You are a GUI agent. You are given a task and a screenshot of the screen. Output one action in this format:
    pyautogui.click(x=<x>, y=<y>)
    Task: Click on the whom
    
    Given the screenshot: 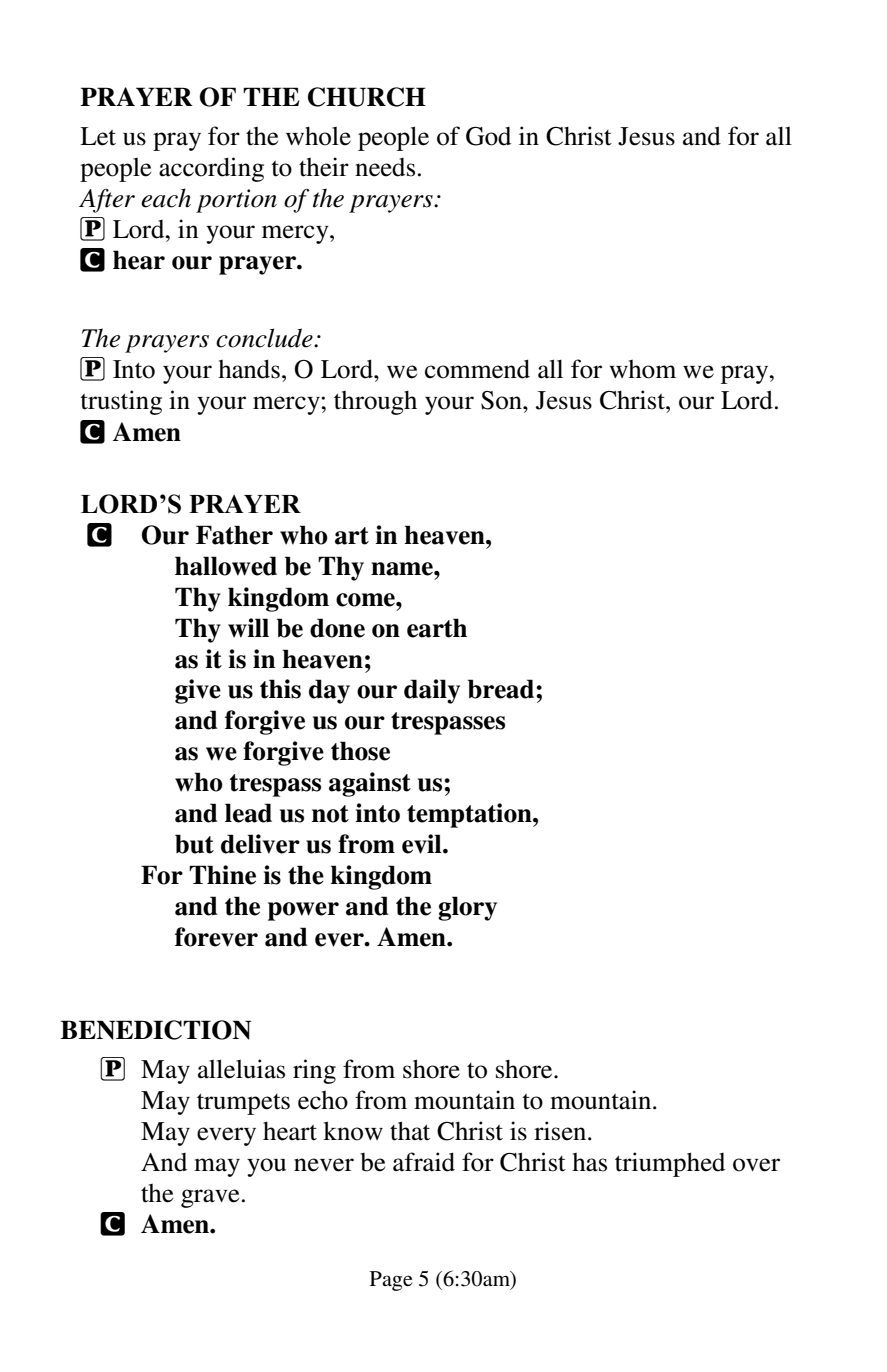 What is the action you would take?
    pyautogui.click(x=642, y=369)
